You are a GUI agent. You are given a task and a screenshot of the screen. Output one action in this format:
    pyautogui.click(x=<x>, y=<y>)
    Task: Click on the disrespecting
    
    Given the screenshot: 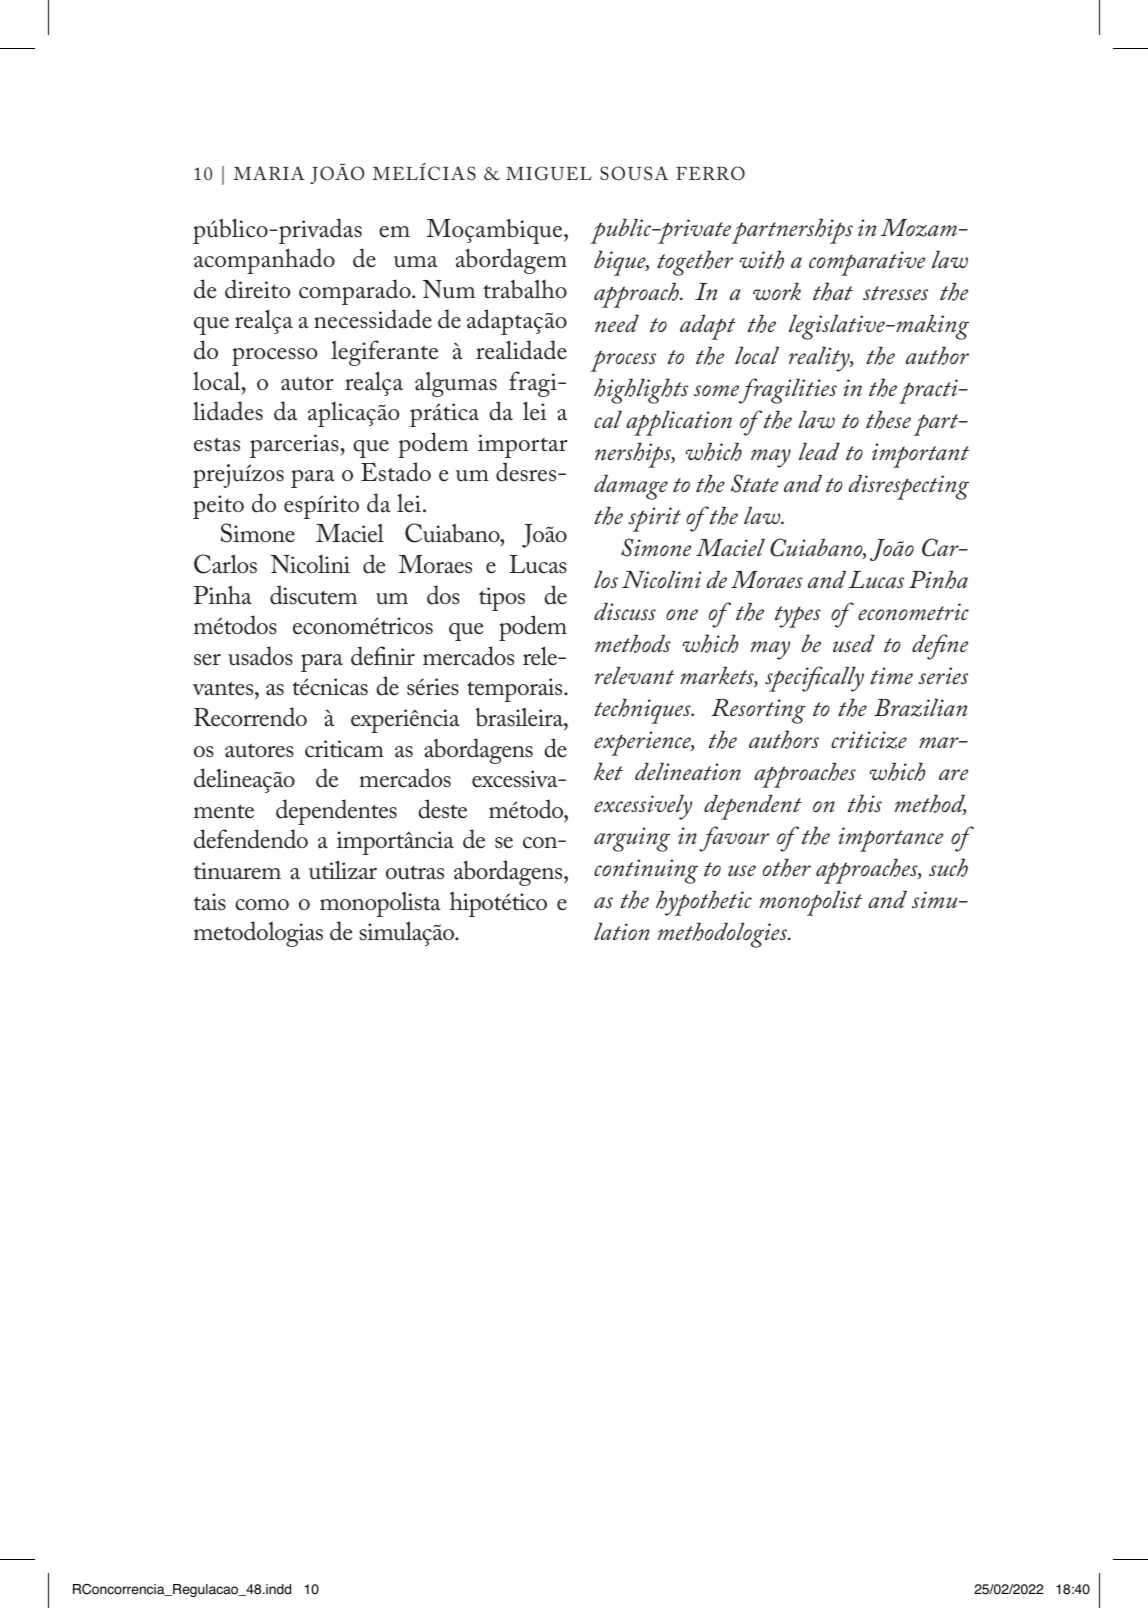 What is the action you would take?
    pyautogui.click(x=908, y=487)
